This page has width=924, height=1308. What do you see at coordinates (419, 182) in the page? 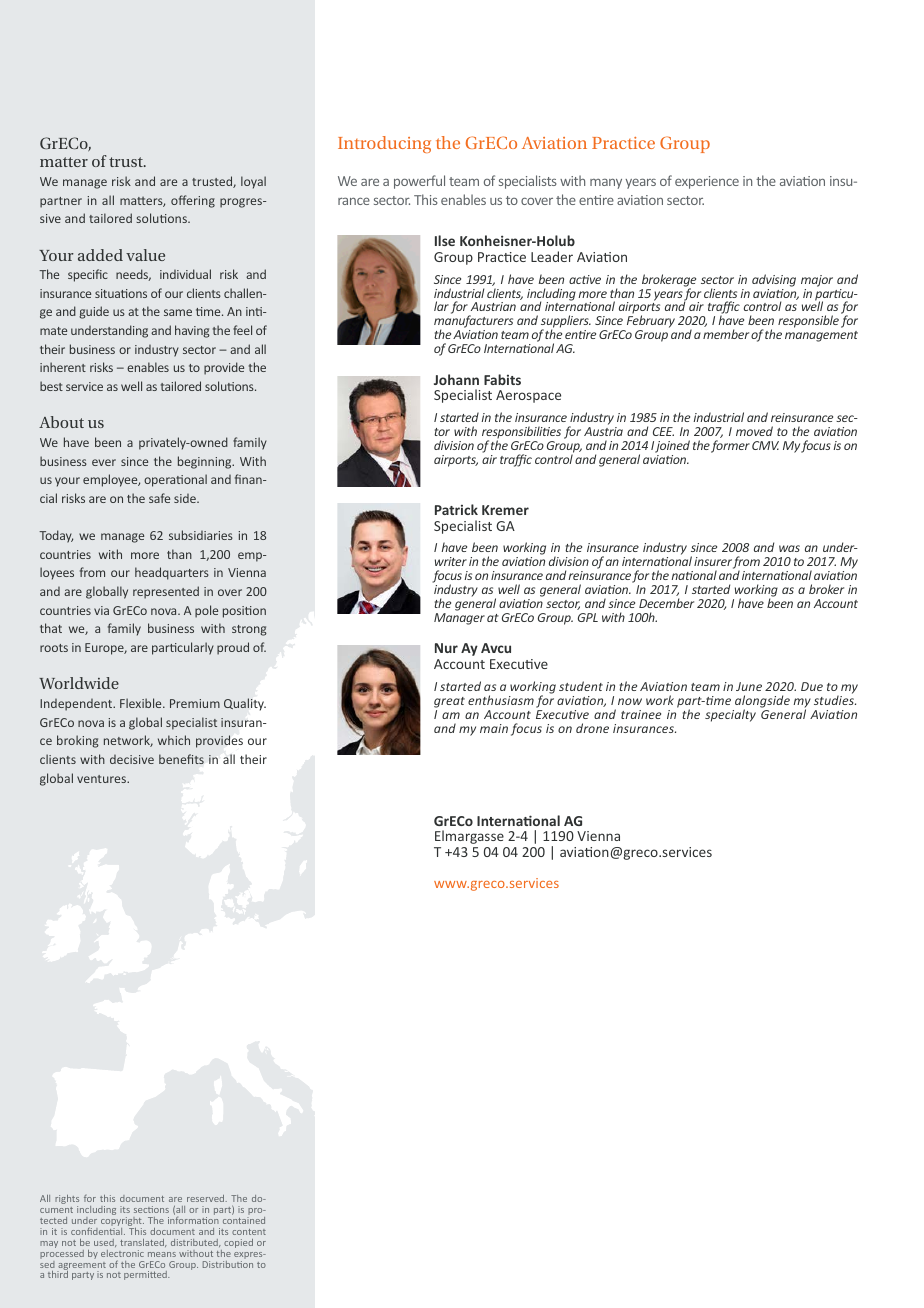
I see `powerful` at bounding box center [419, 182].
